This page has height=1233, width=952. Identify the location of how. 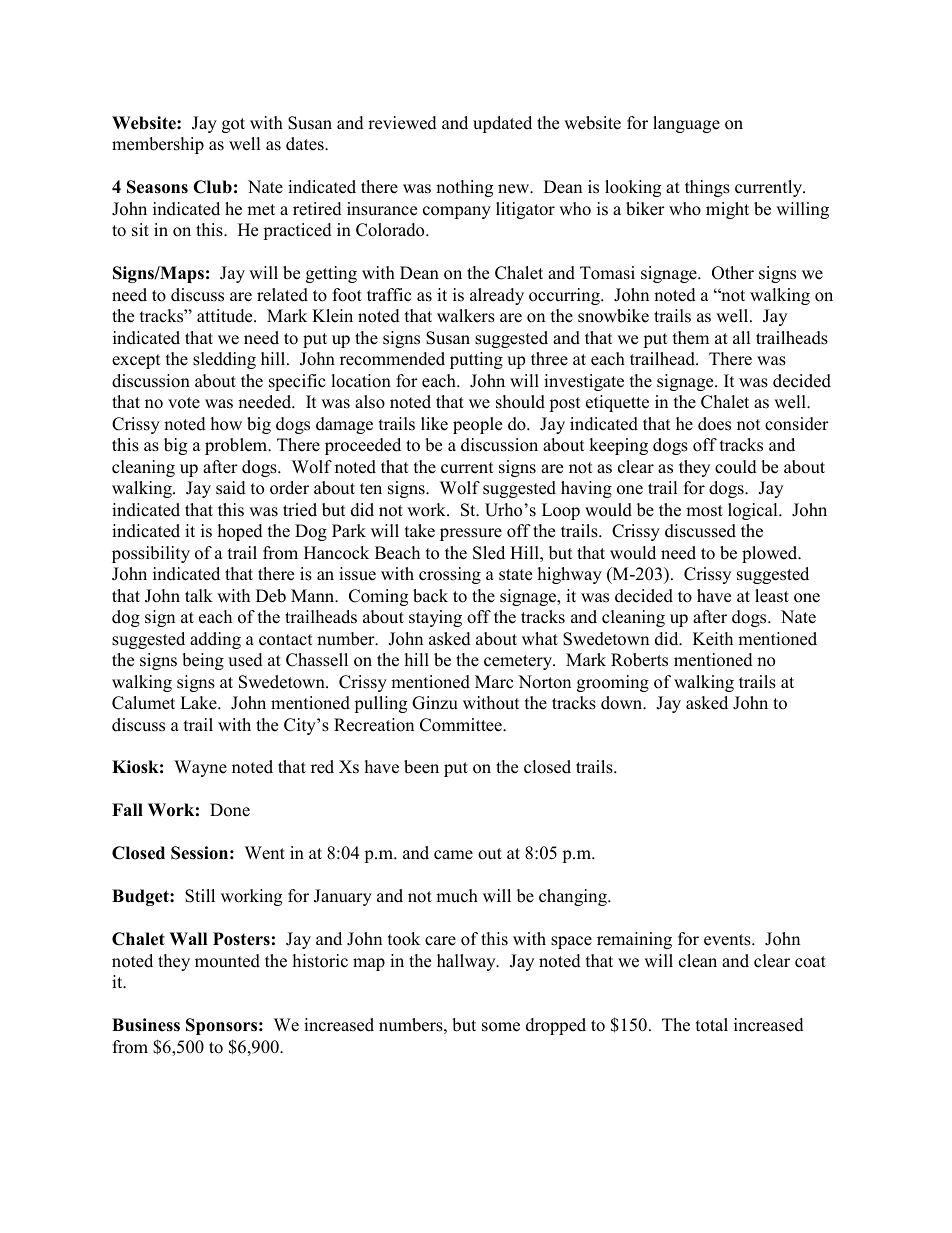
(226, 424).
